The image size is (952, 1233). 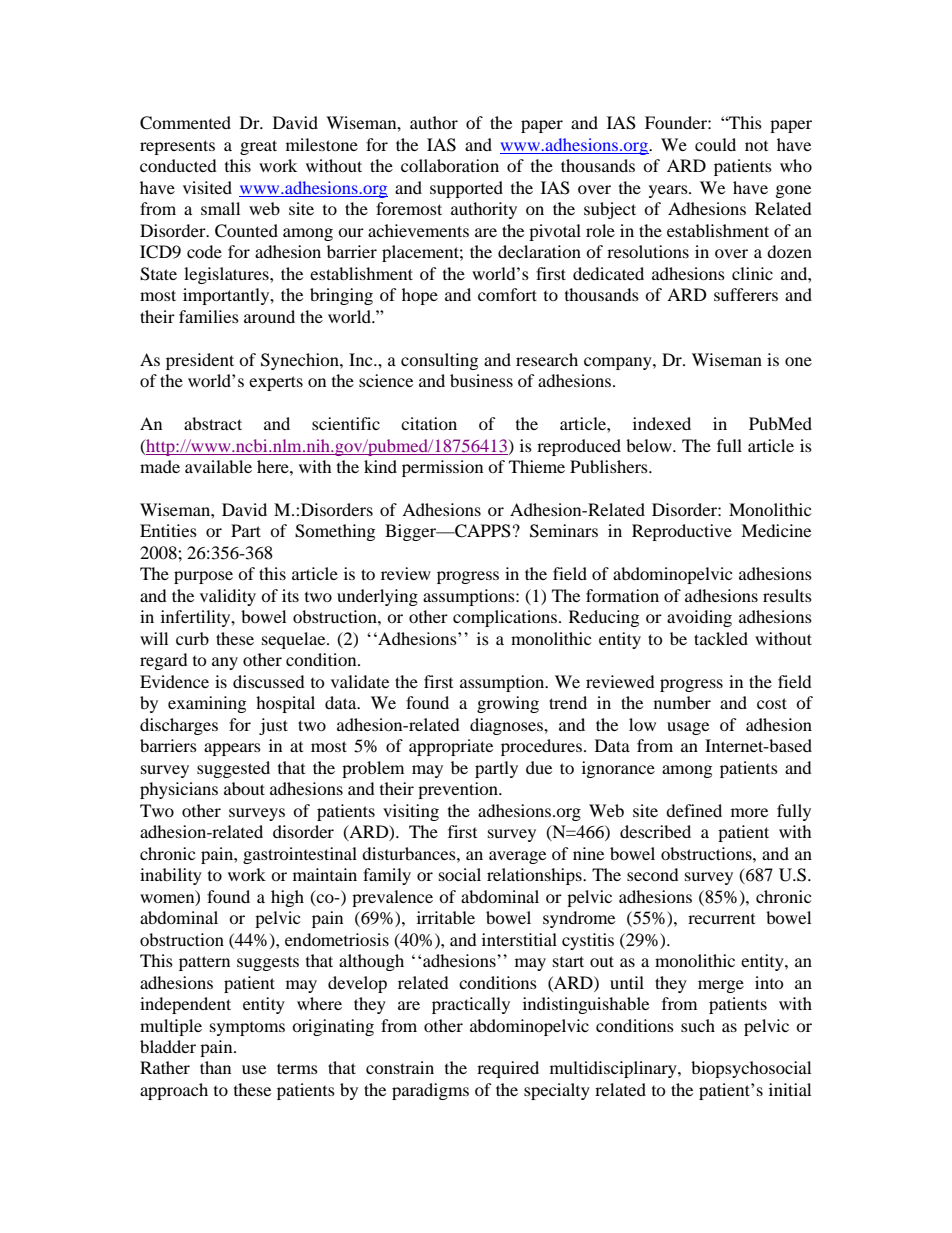 What do you see at coordinates (258, 147) in the screenshot?
I see `great` at bounding box center [258, 147].
